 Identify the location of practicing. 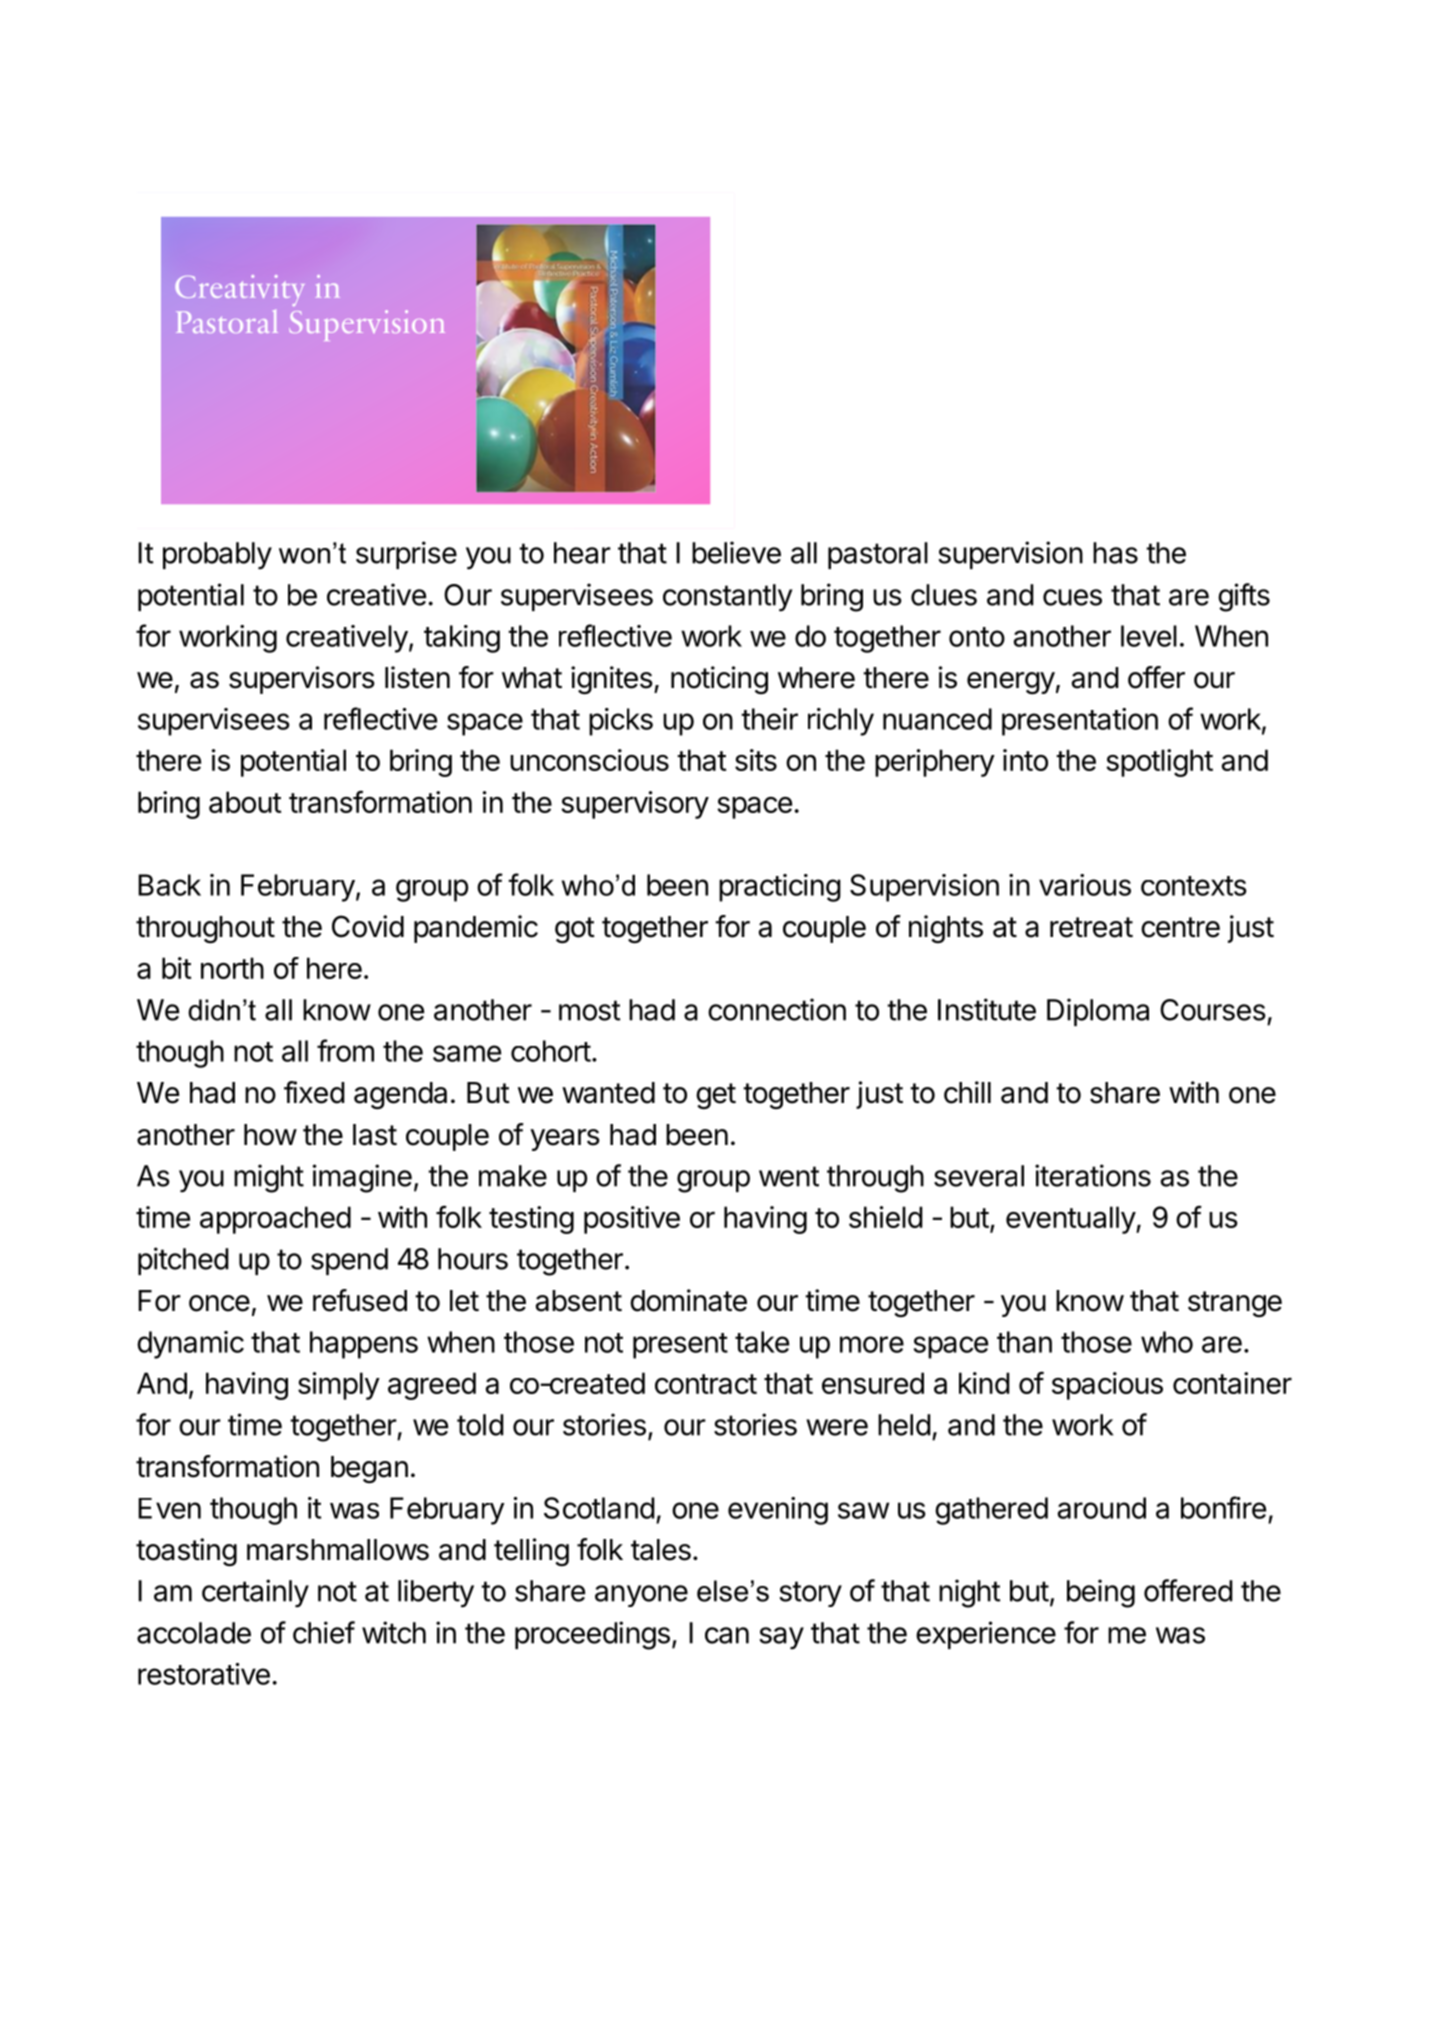
(780, 888).
